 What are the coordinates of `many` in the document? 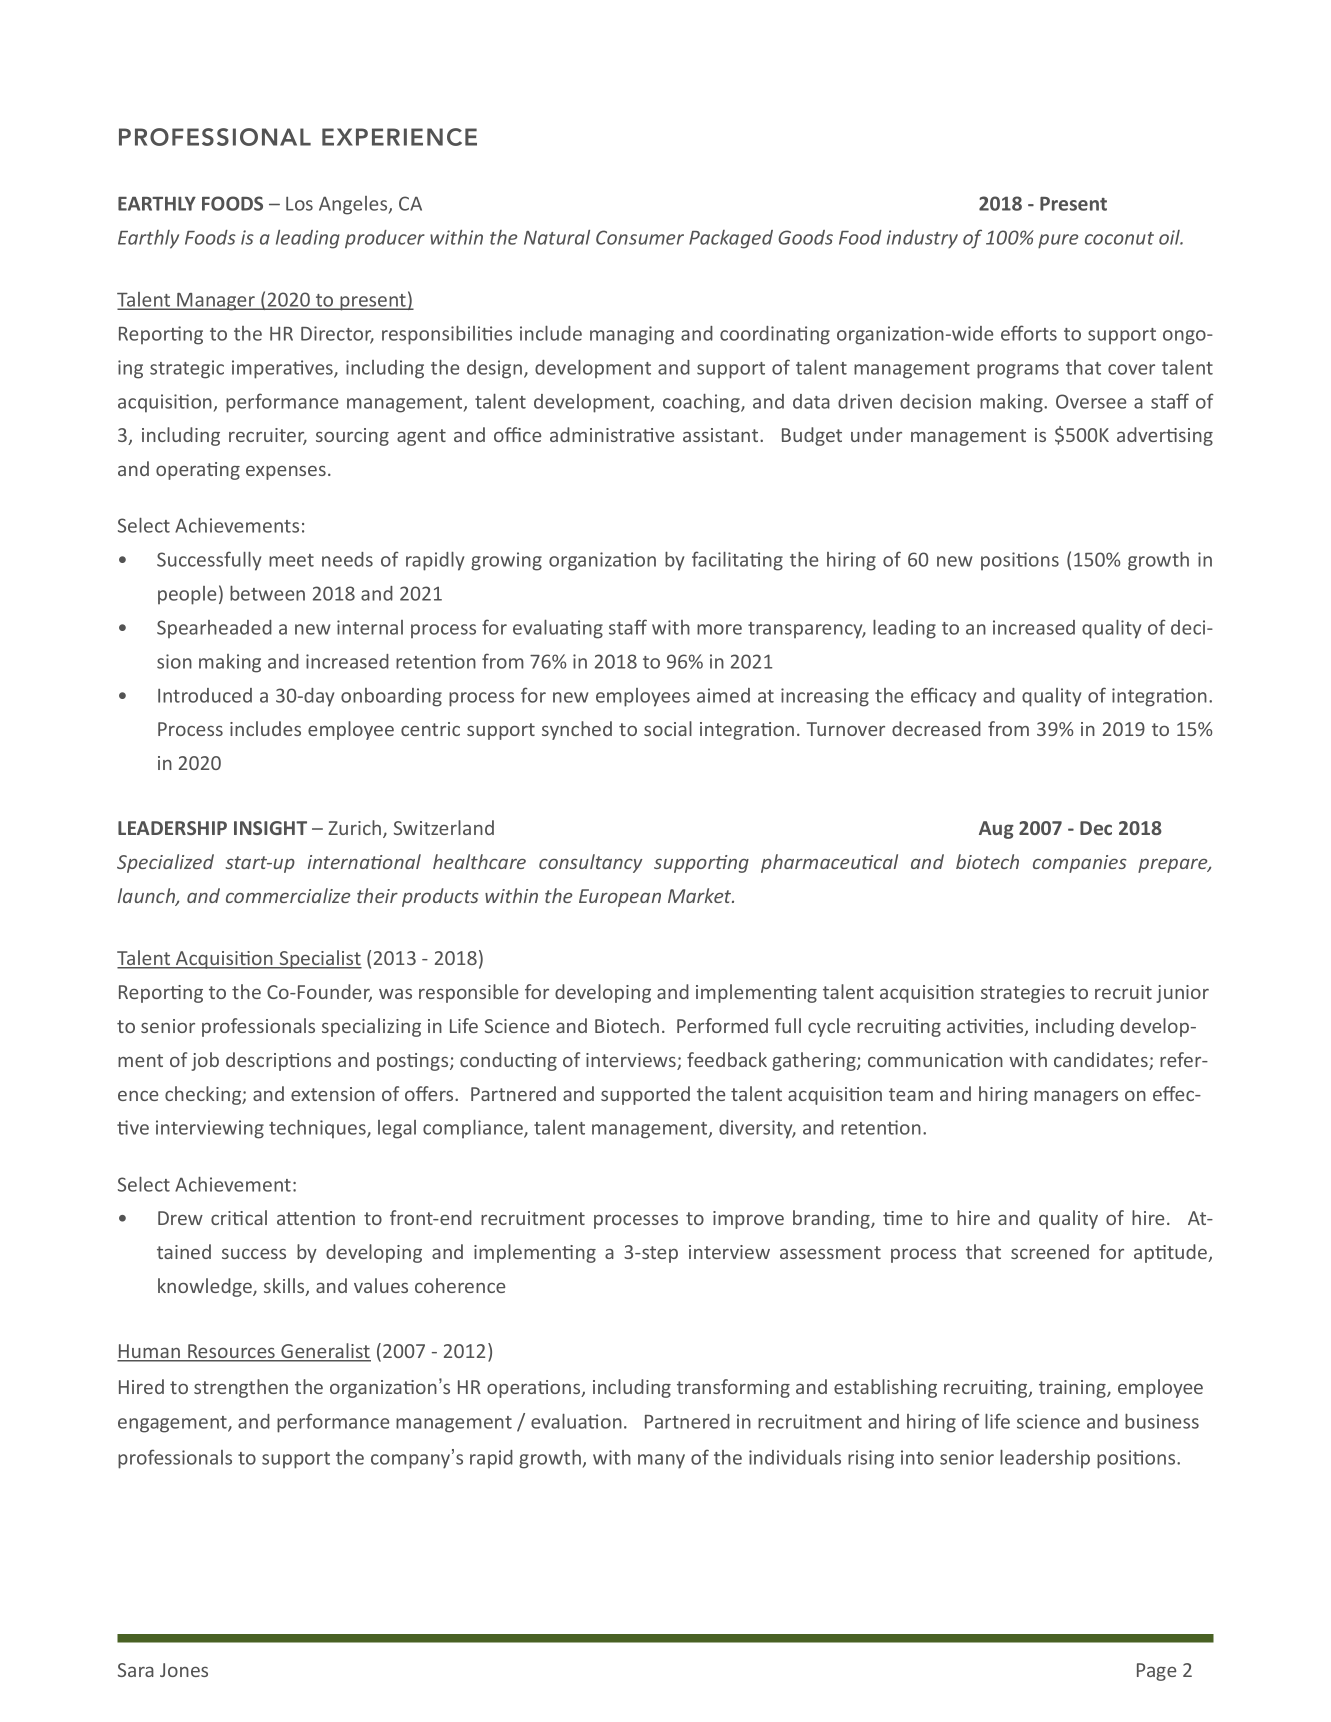 It's located at (661, 1461).
